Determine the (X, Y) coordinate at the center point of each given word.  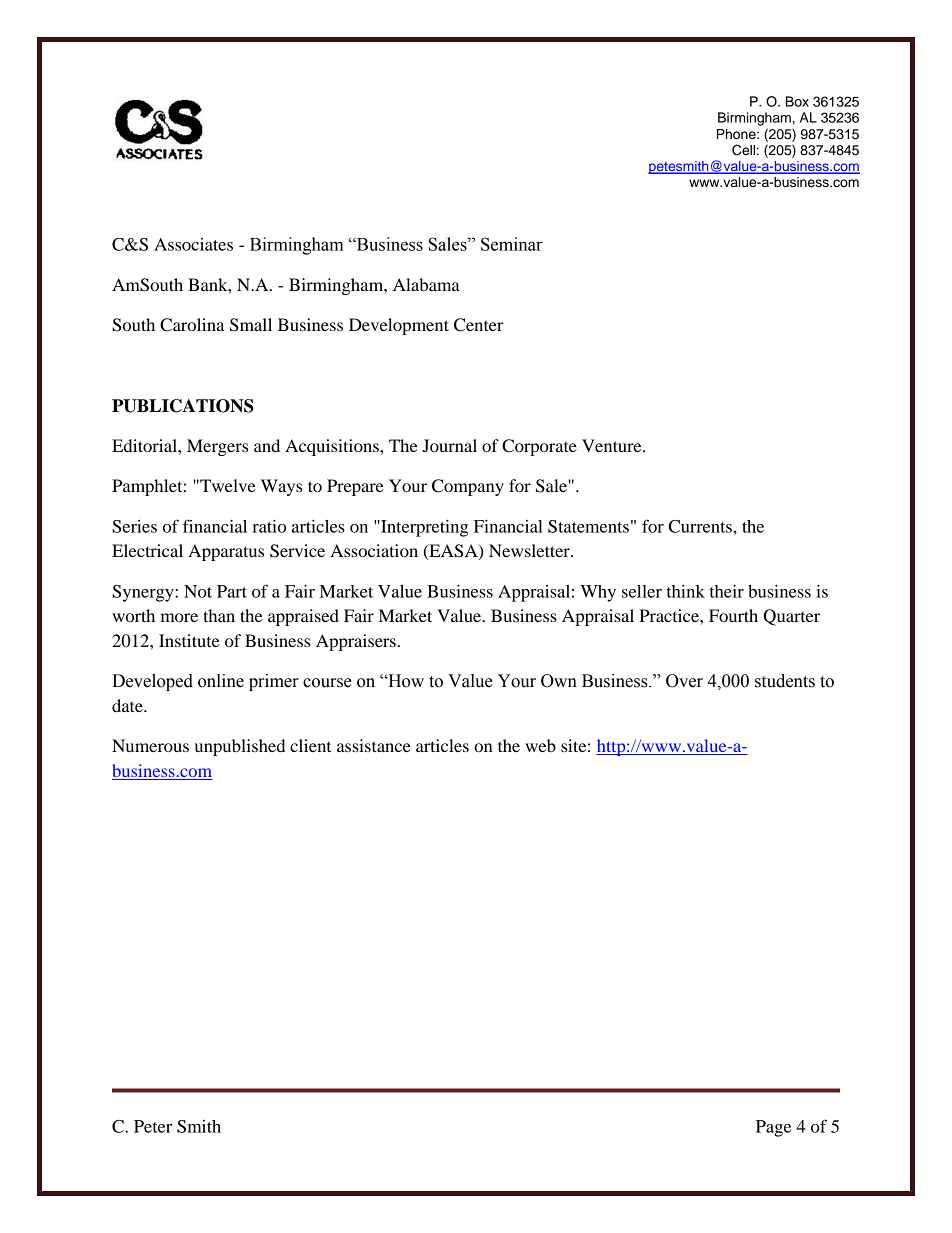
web (540, 745)
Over (684, 681)
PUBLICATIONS (183, 406)
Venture (613, 445)
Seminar (512, 244)
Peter (153, 1126)
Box (797, 101)
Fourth (733, 615)
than (219, 615)
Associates (193, 244)
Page (773, 1128)
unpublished (240, 747)
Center (479, 325)
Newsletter (530, 550)
